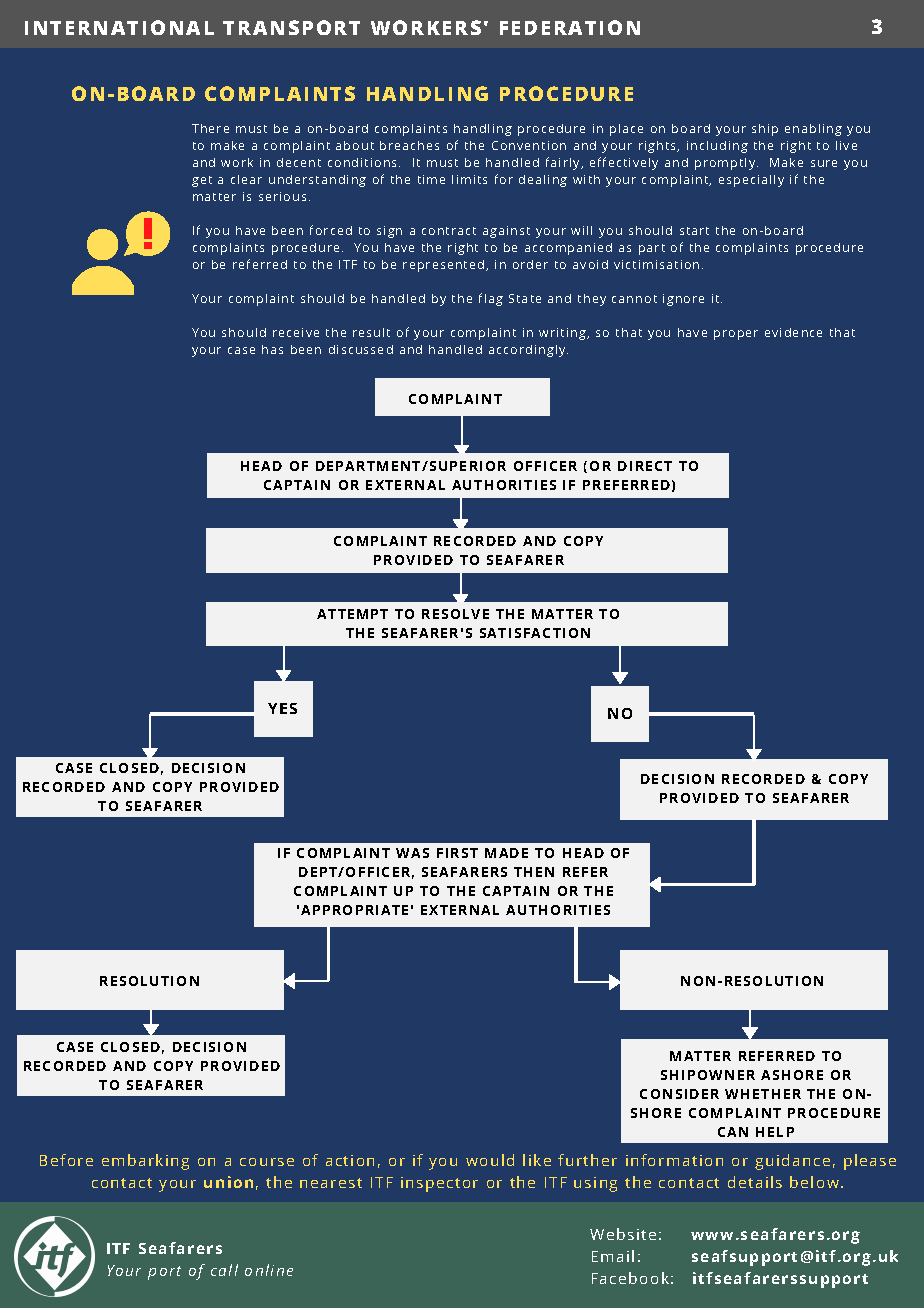 This screenshot has height=1308, width=924. Describe the element at coordinates (645, 466) in the screenshot. I see `DIRECT` at that location.
